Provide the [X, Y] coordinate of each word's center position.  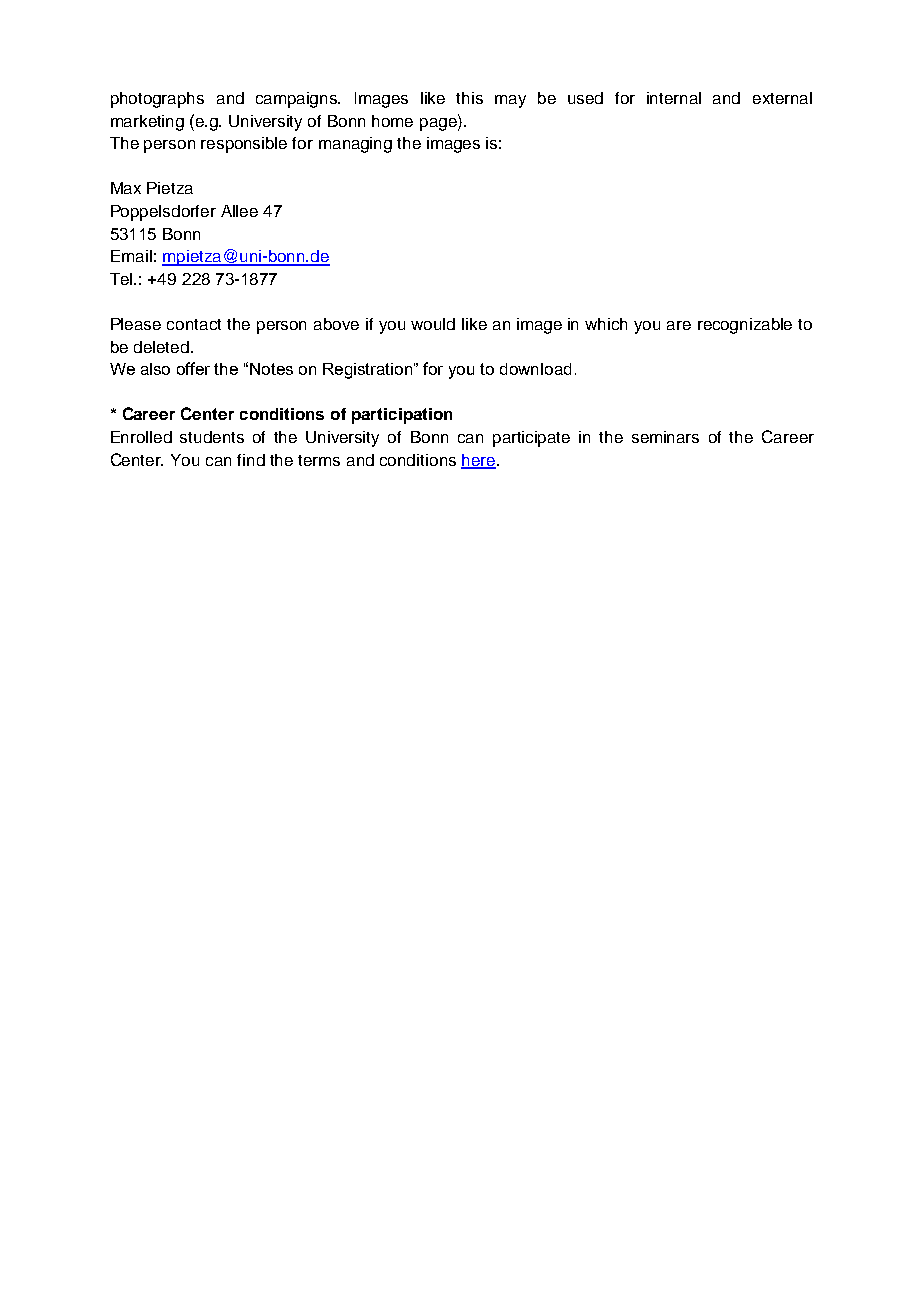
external [782, 98]
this [469, 98]
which [606, 324]
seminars [665, 437]
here [478, 461]
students [212, 437]
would [433, 324]
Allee [239, 211]
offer [193, 368]
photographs [157, 100]
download [535, 369]
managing [355, 145]
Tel [122, 279]
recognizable [745, 326]
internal [674, 98]
